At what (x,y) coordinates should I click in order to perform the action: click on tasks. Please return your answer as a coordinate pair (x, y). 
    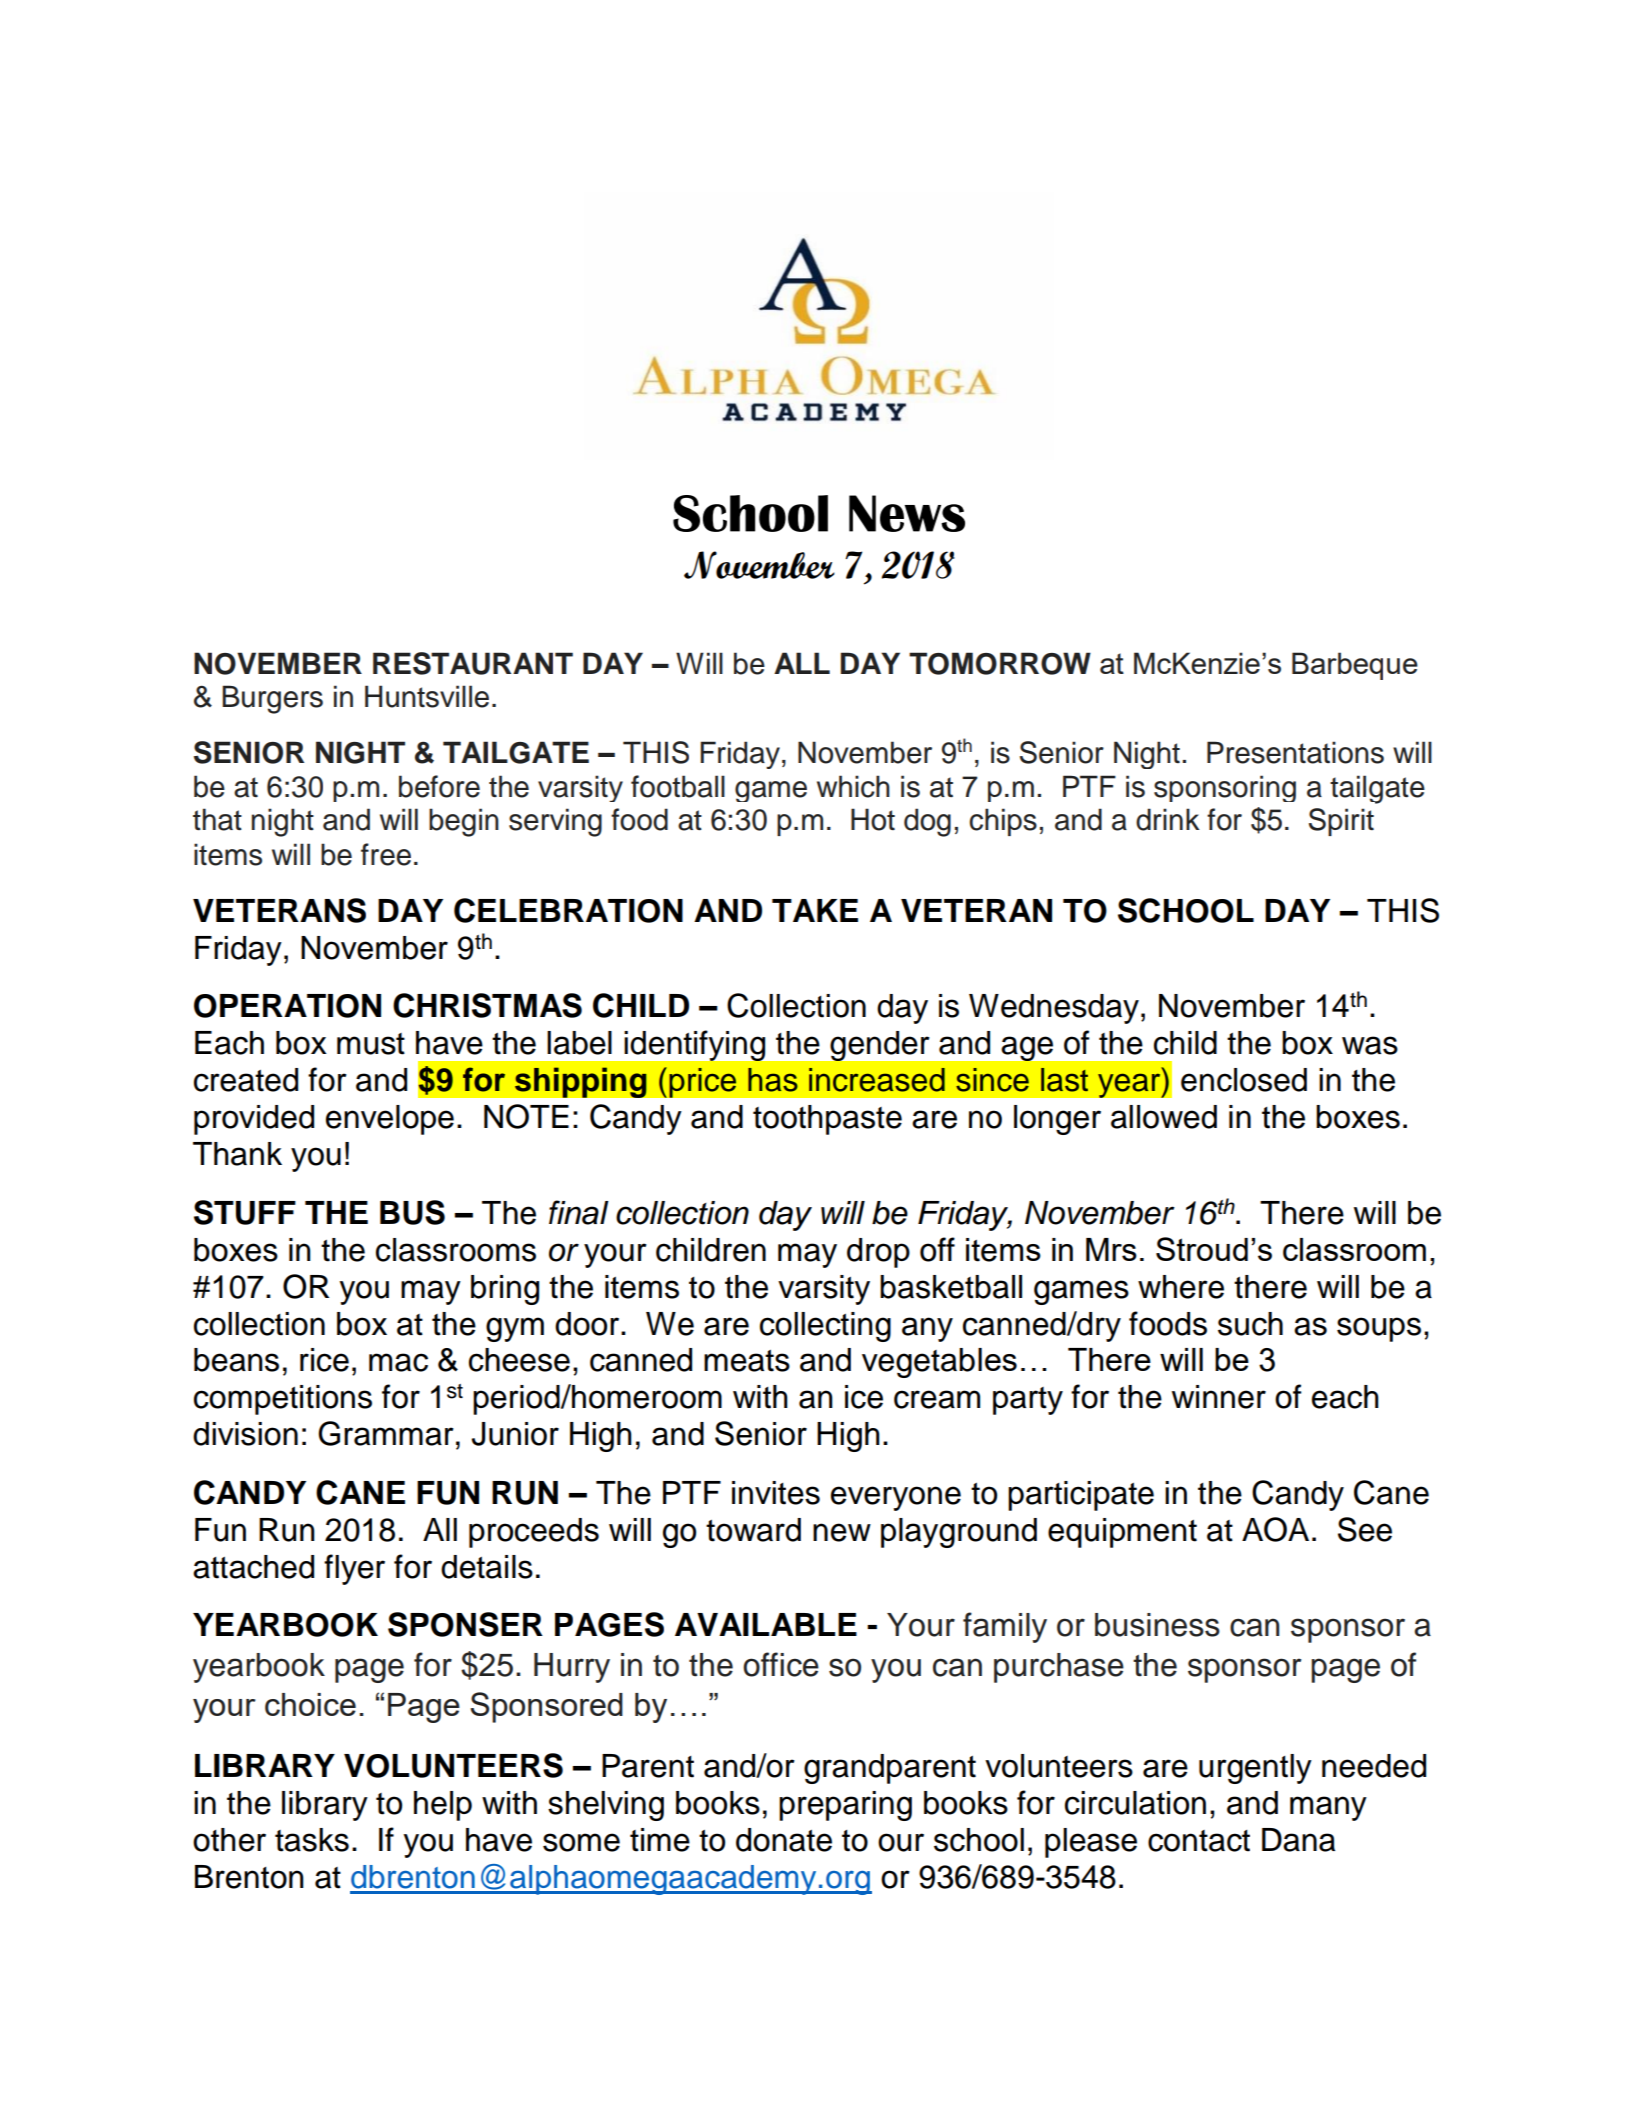
    Looking at the image, I should click on (312, 1840).
